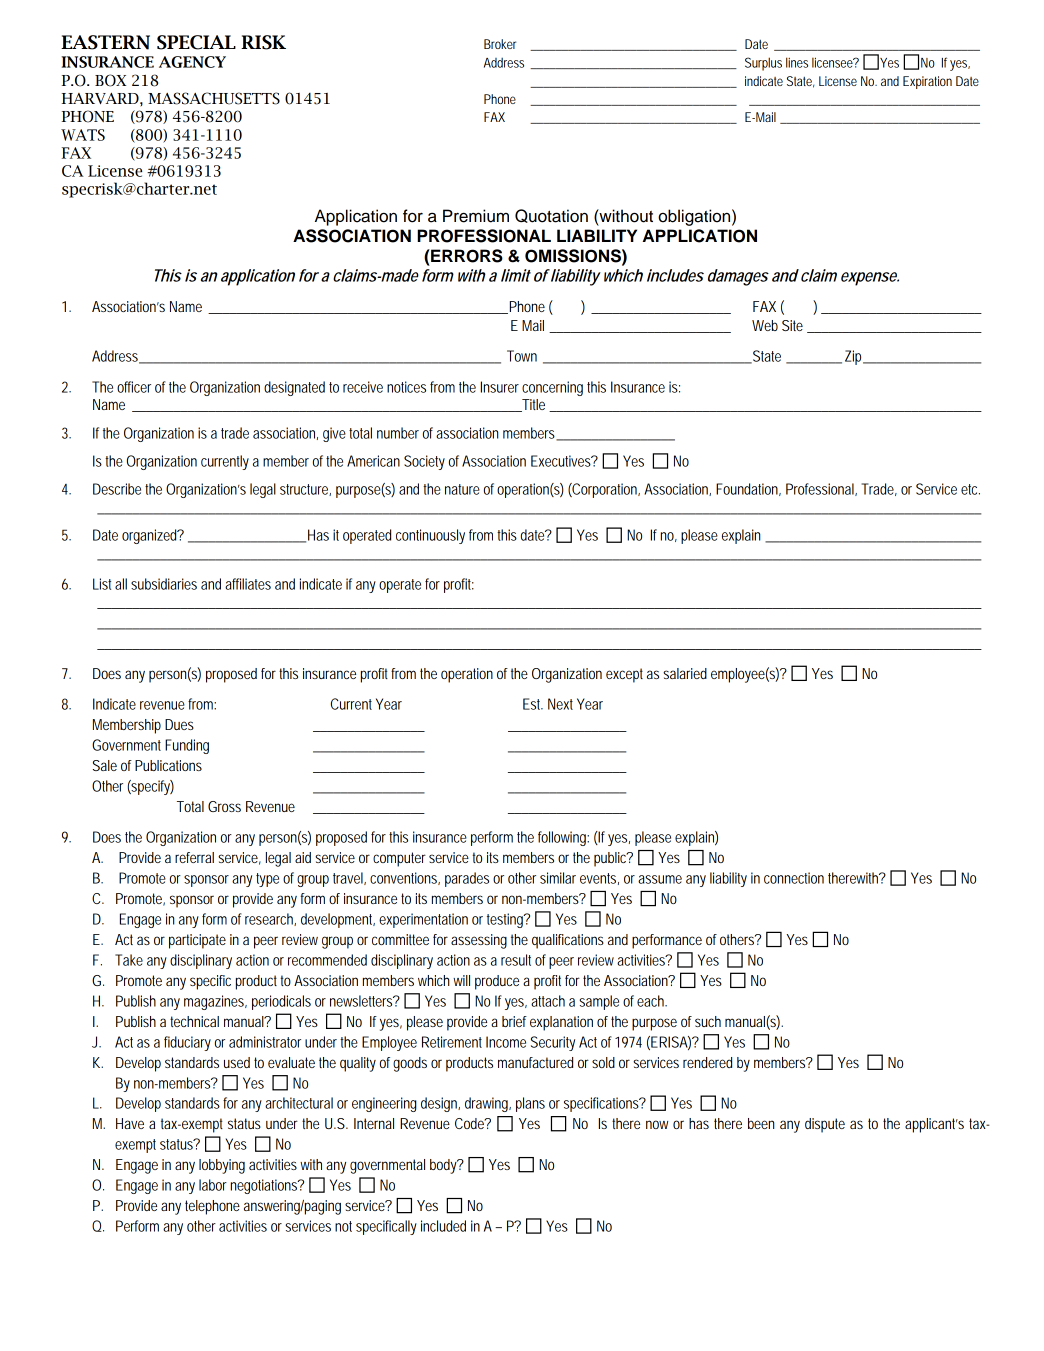 The width and height of the image is (1044, 1351). What do you see at coordinates (134, 387) in the image?
I see `officer` at bounding box center [134, 387].
